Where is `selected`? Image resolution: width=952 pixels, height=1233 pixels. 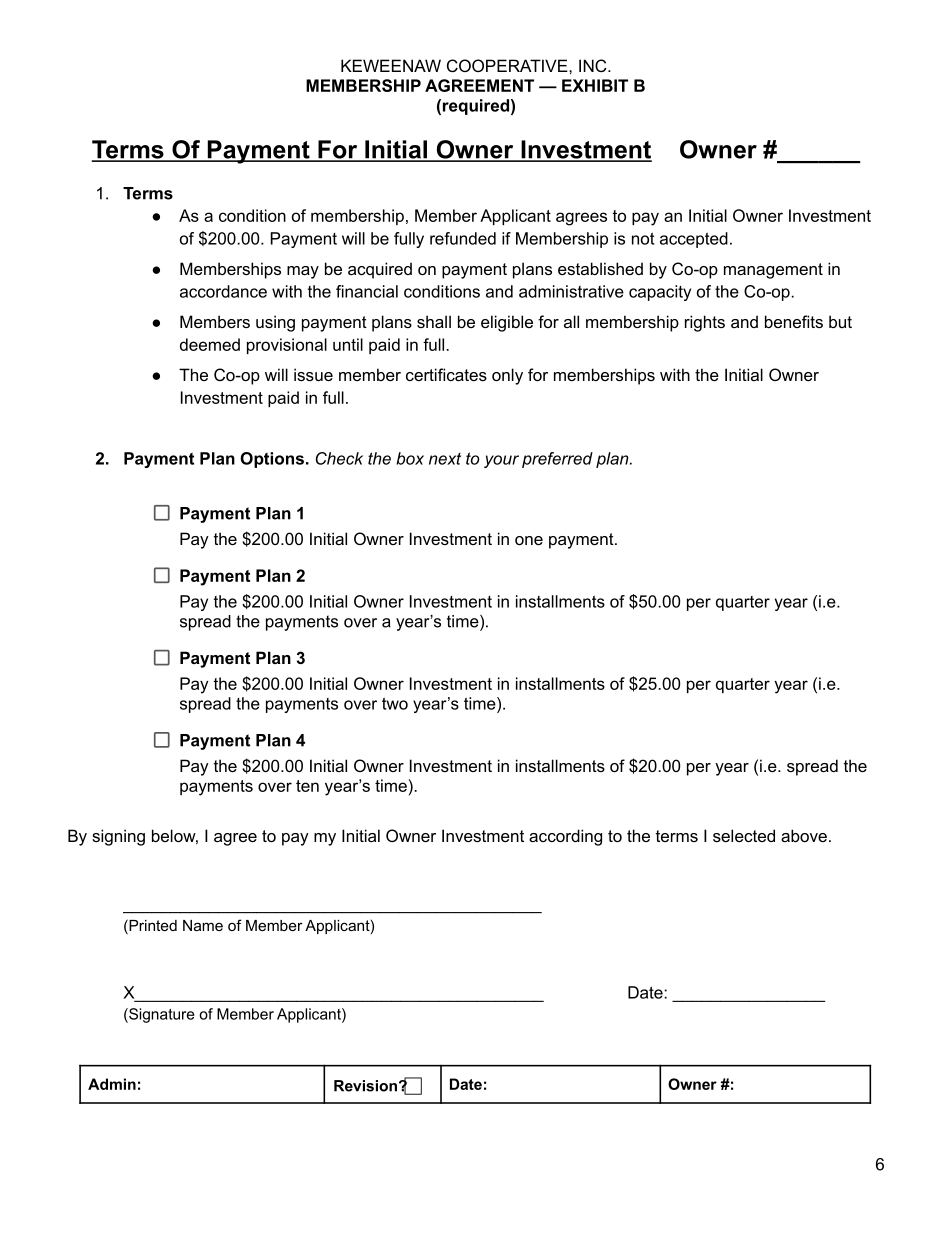
selected is located at coordinates (744, 835).
